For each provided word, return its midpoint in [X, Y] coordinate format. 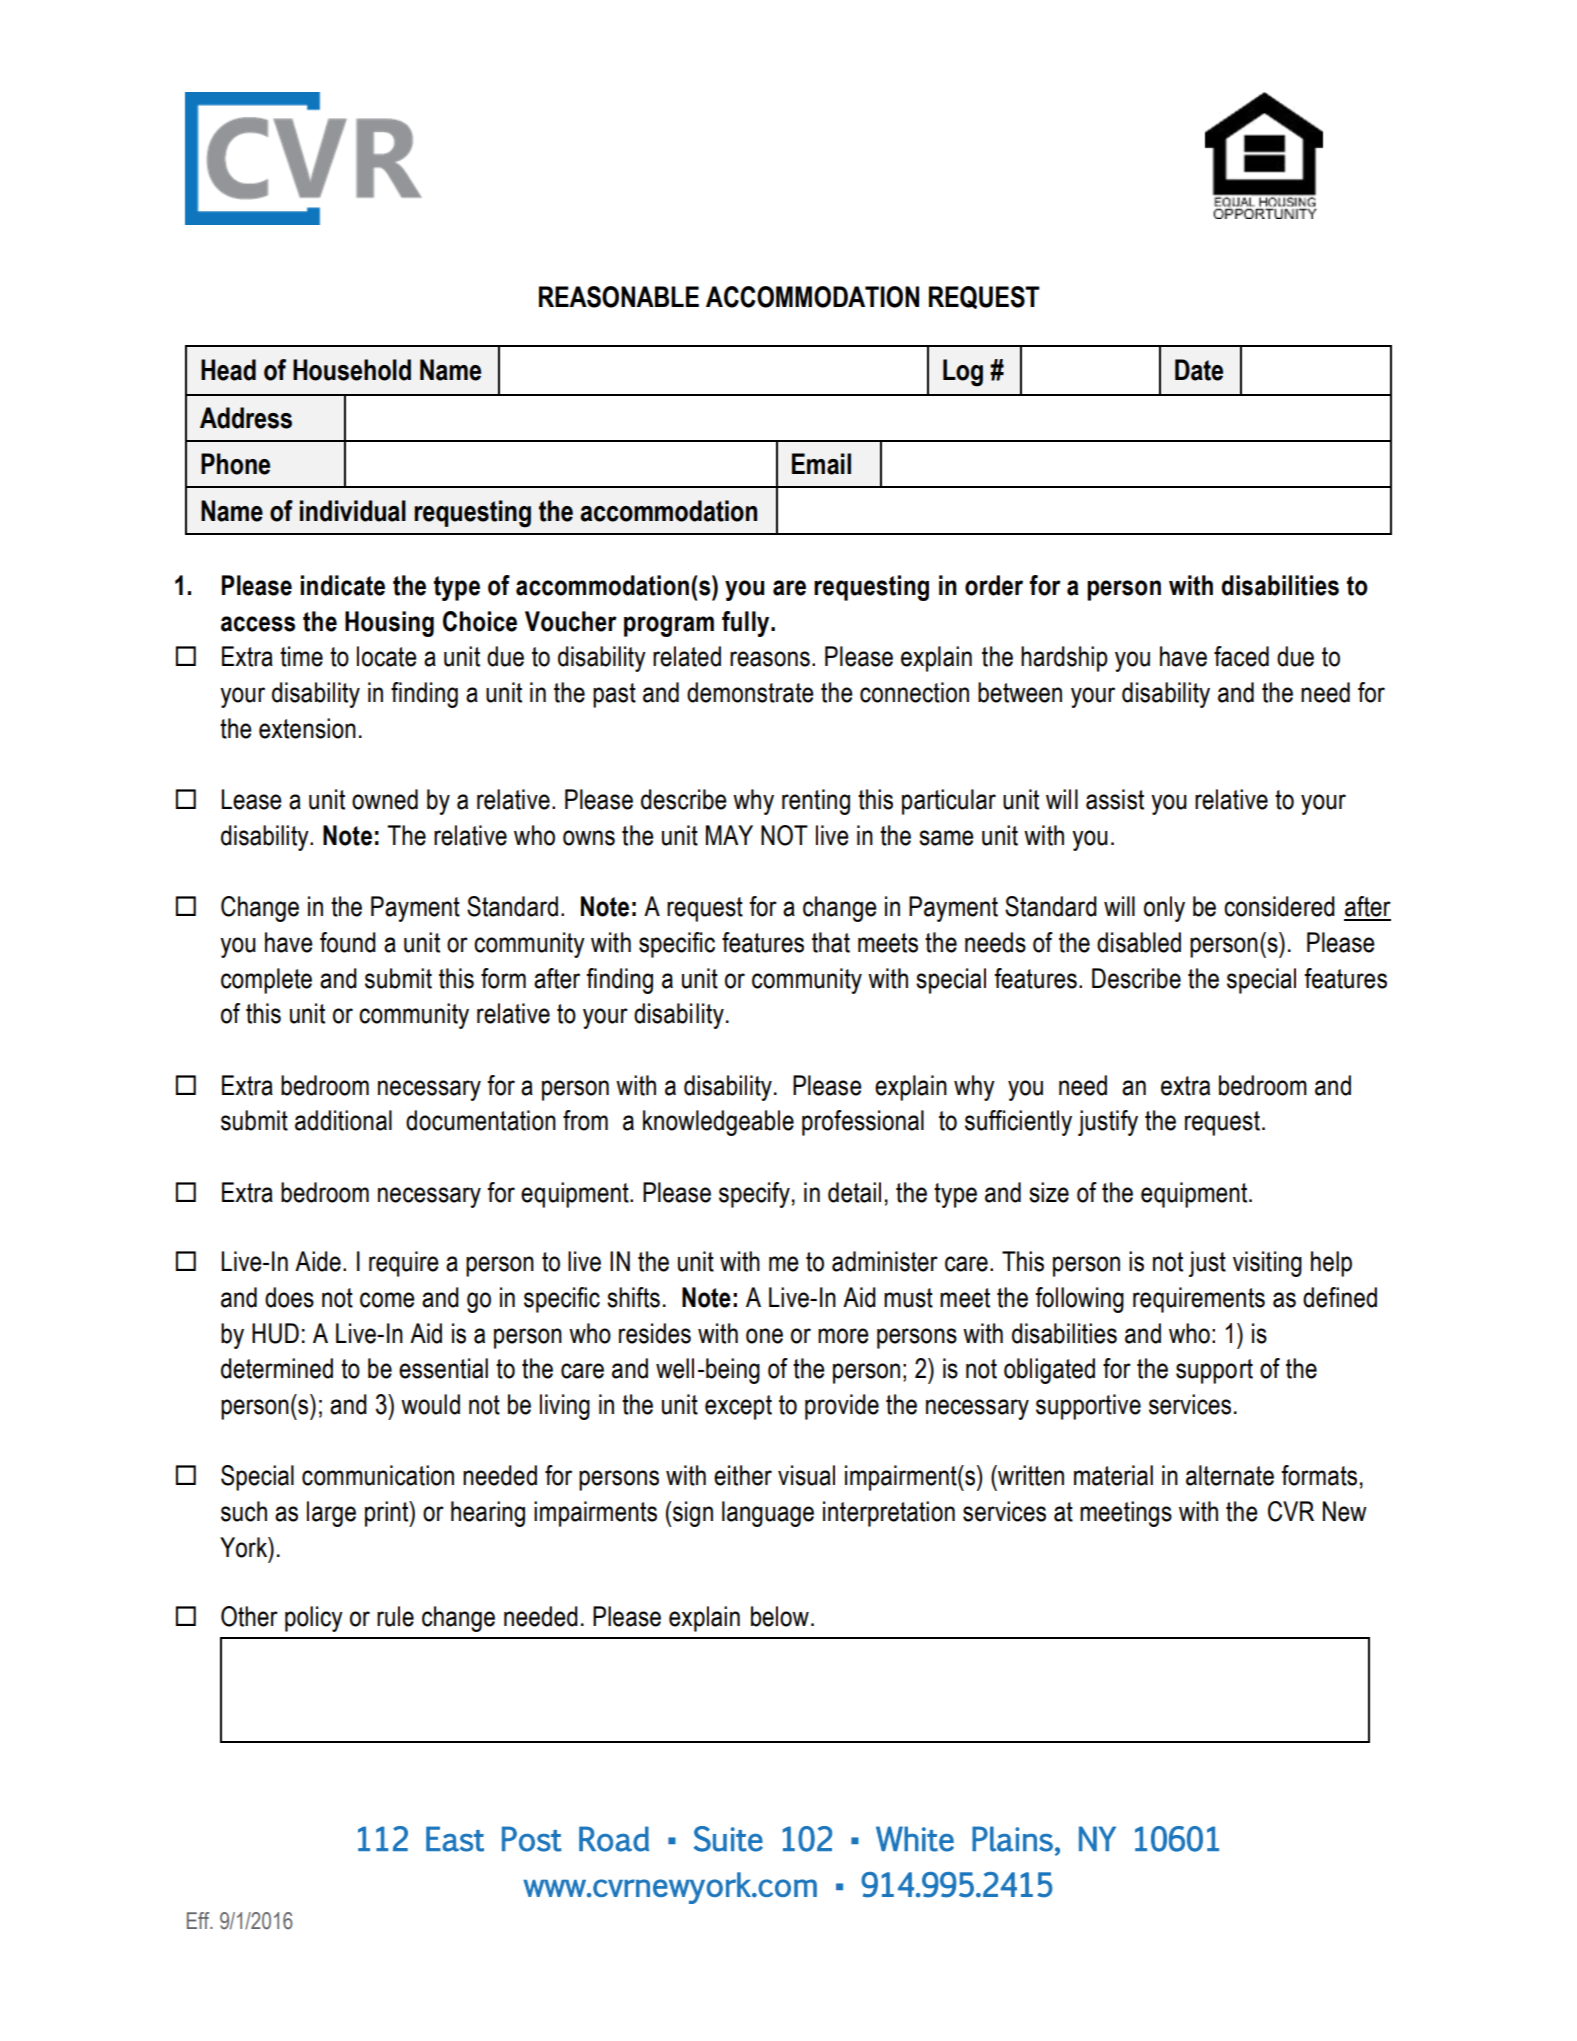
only [1164, 909]
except [738, 1407]
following [1079, 1300]
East [455, 1839]
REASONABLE [619, 297]
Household [352, 370]
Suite [728, 1839]
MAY [729, 835]
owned [385, 799]
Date [1199, 370]
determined [277, 1368]
